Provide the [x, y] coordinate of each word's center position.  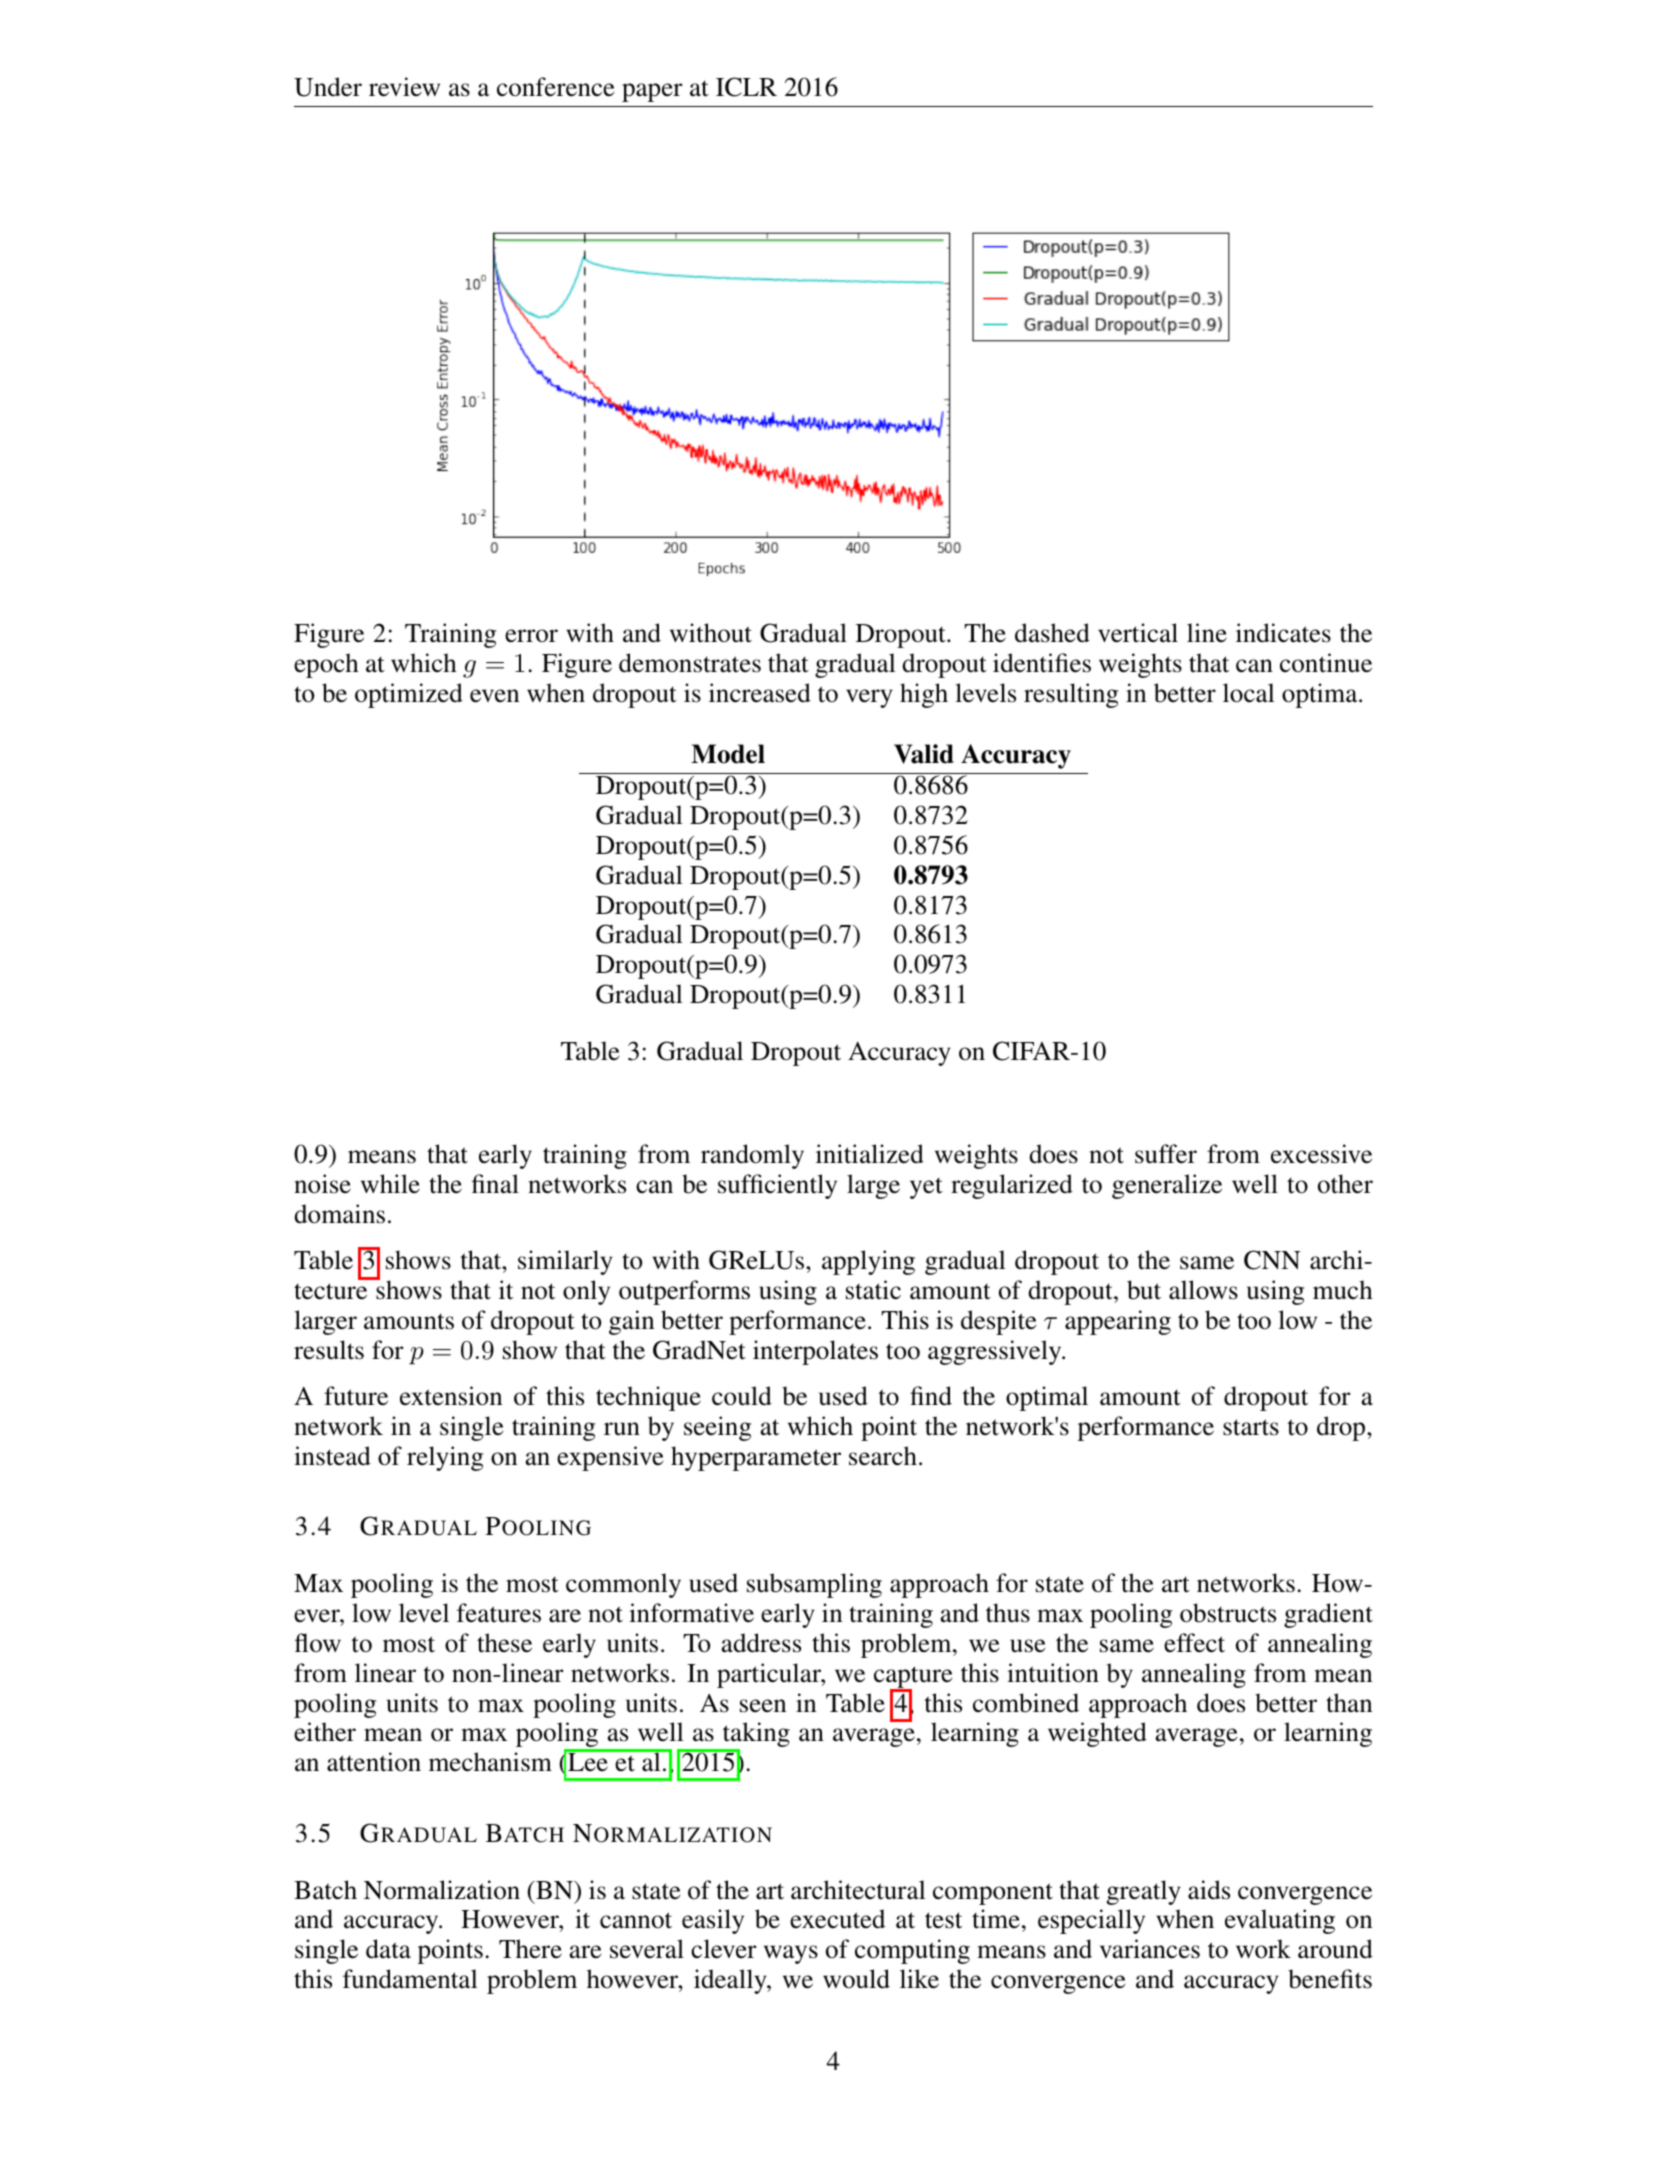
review [404, 87]
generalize [1167, 1186]
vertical [1138, 633]
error [531, 636]
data [388, 1949]
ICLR [746, 87]
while [390, 1183]
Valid [924, 754]
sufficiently [777, 1186]
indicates [1283, 633]
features [499, 1613]
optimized [409, 695]
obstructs [1228, 1613]
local [1249, 693]
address [761, 1643]
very [869, 698]
